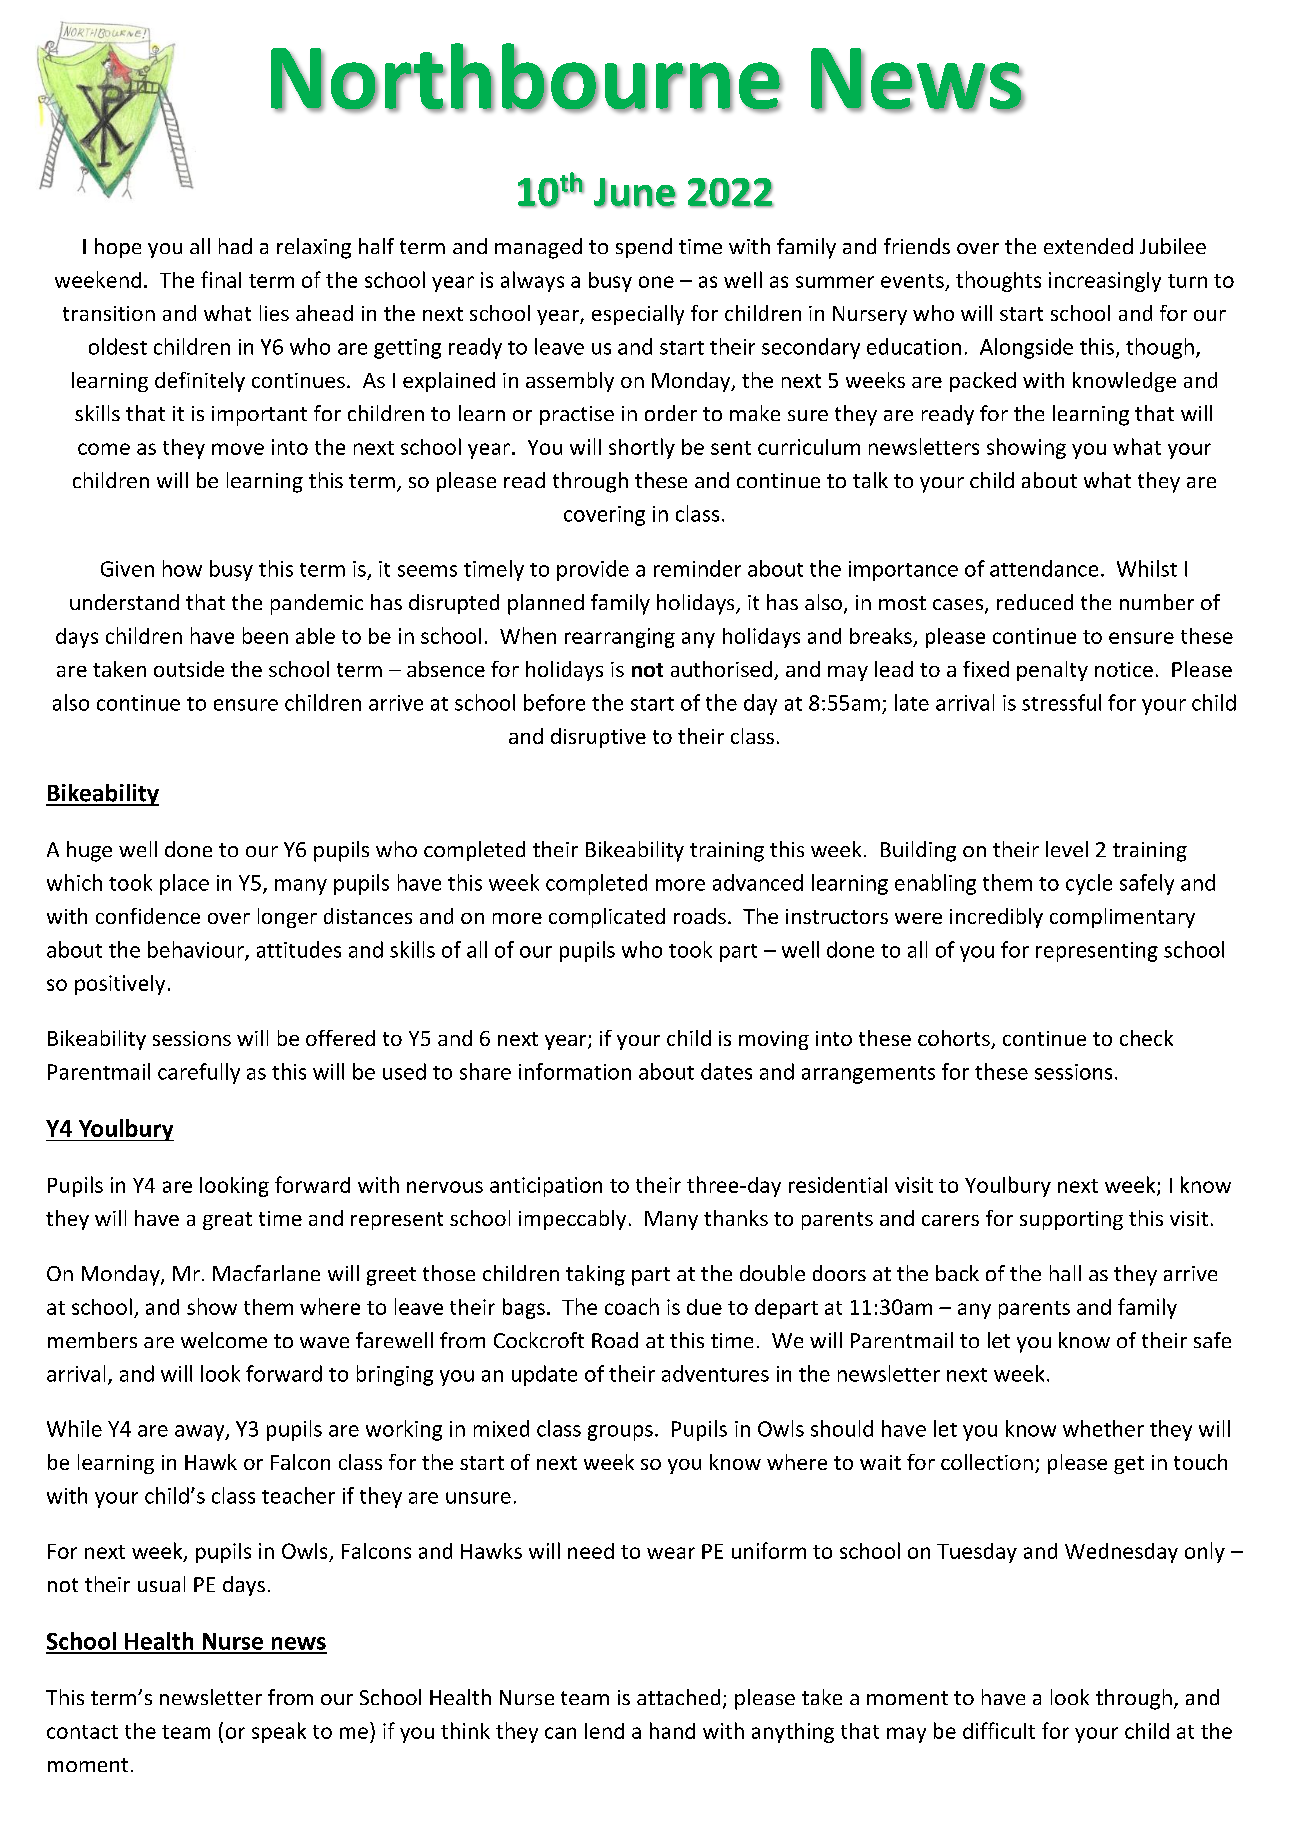 This image has height=1823, width=1289. Describe the element at coordinates (1088, 246) in the image. I see `extended` at that location.
